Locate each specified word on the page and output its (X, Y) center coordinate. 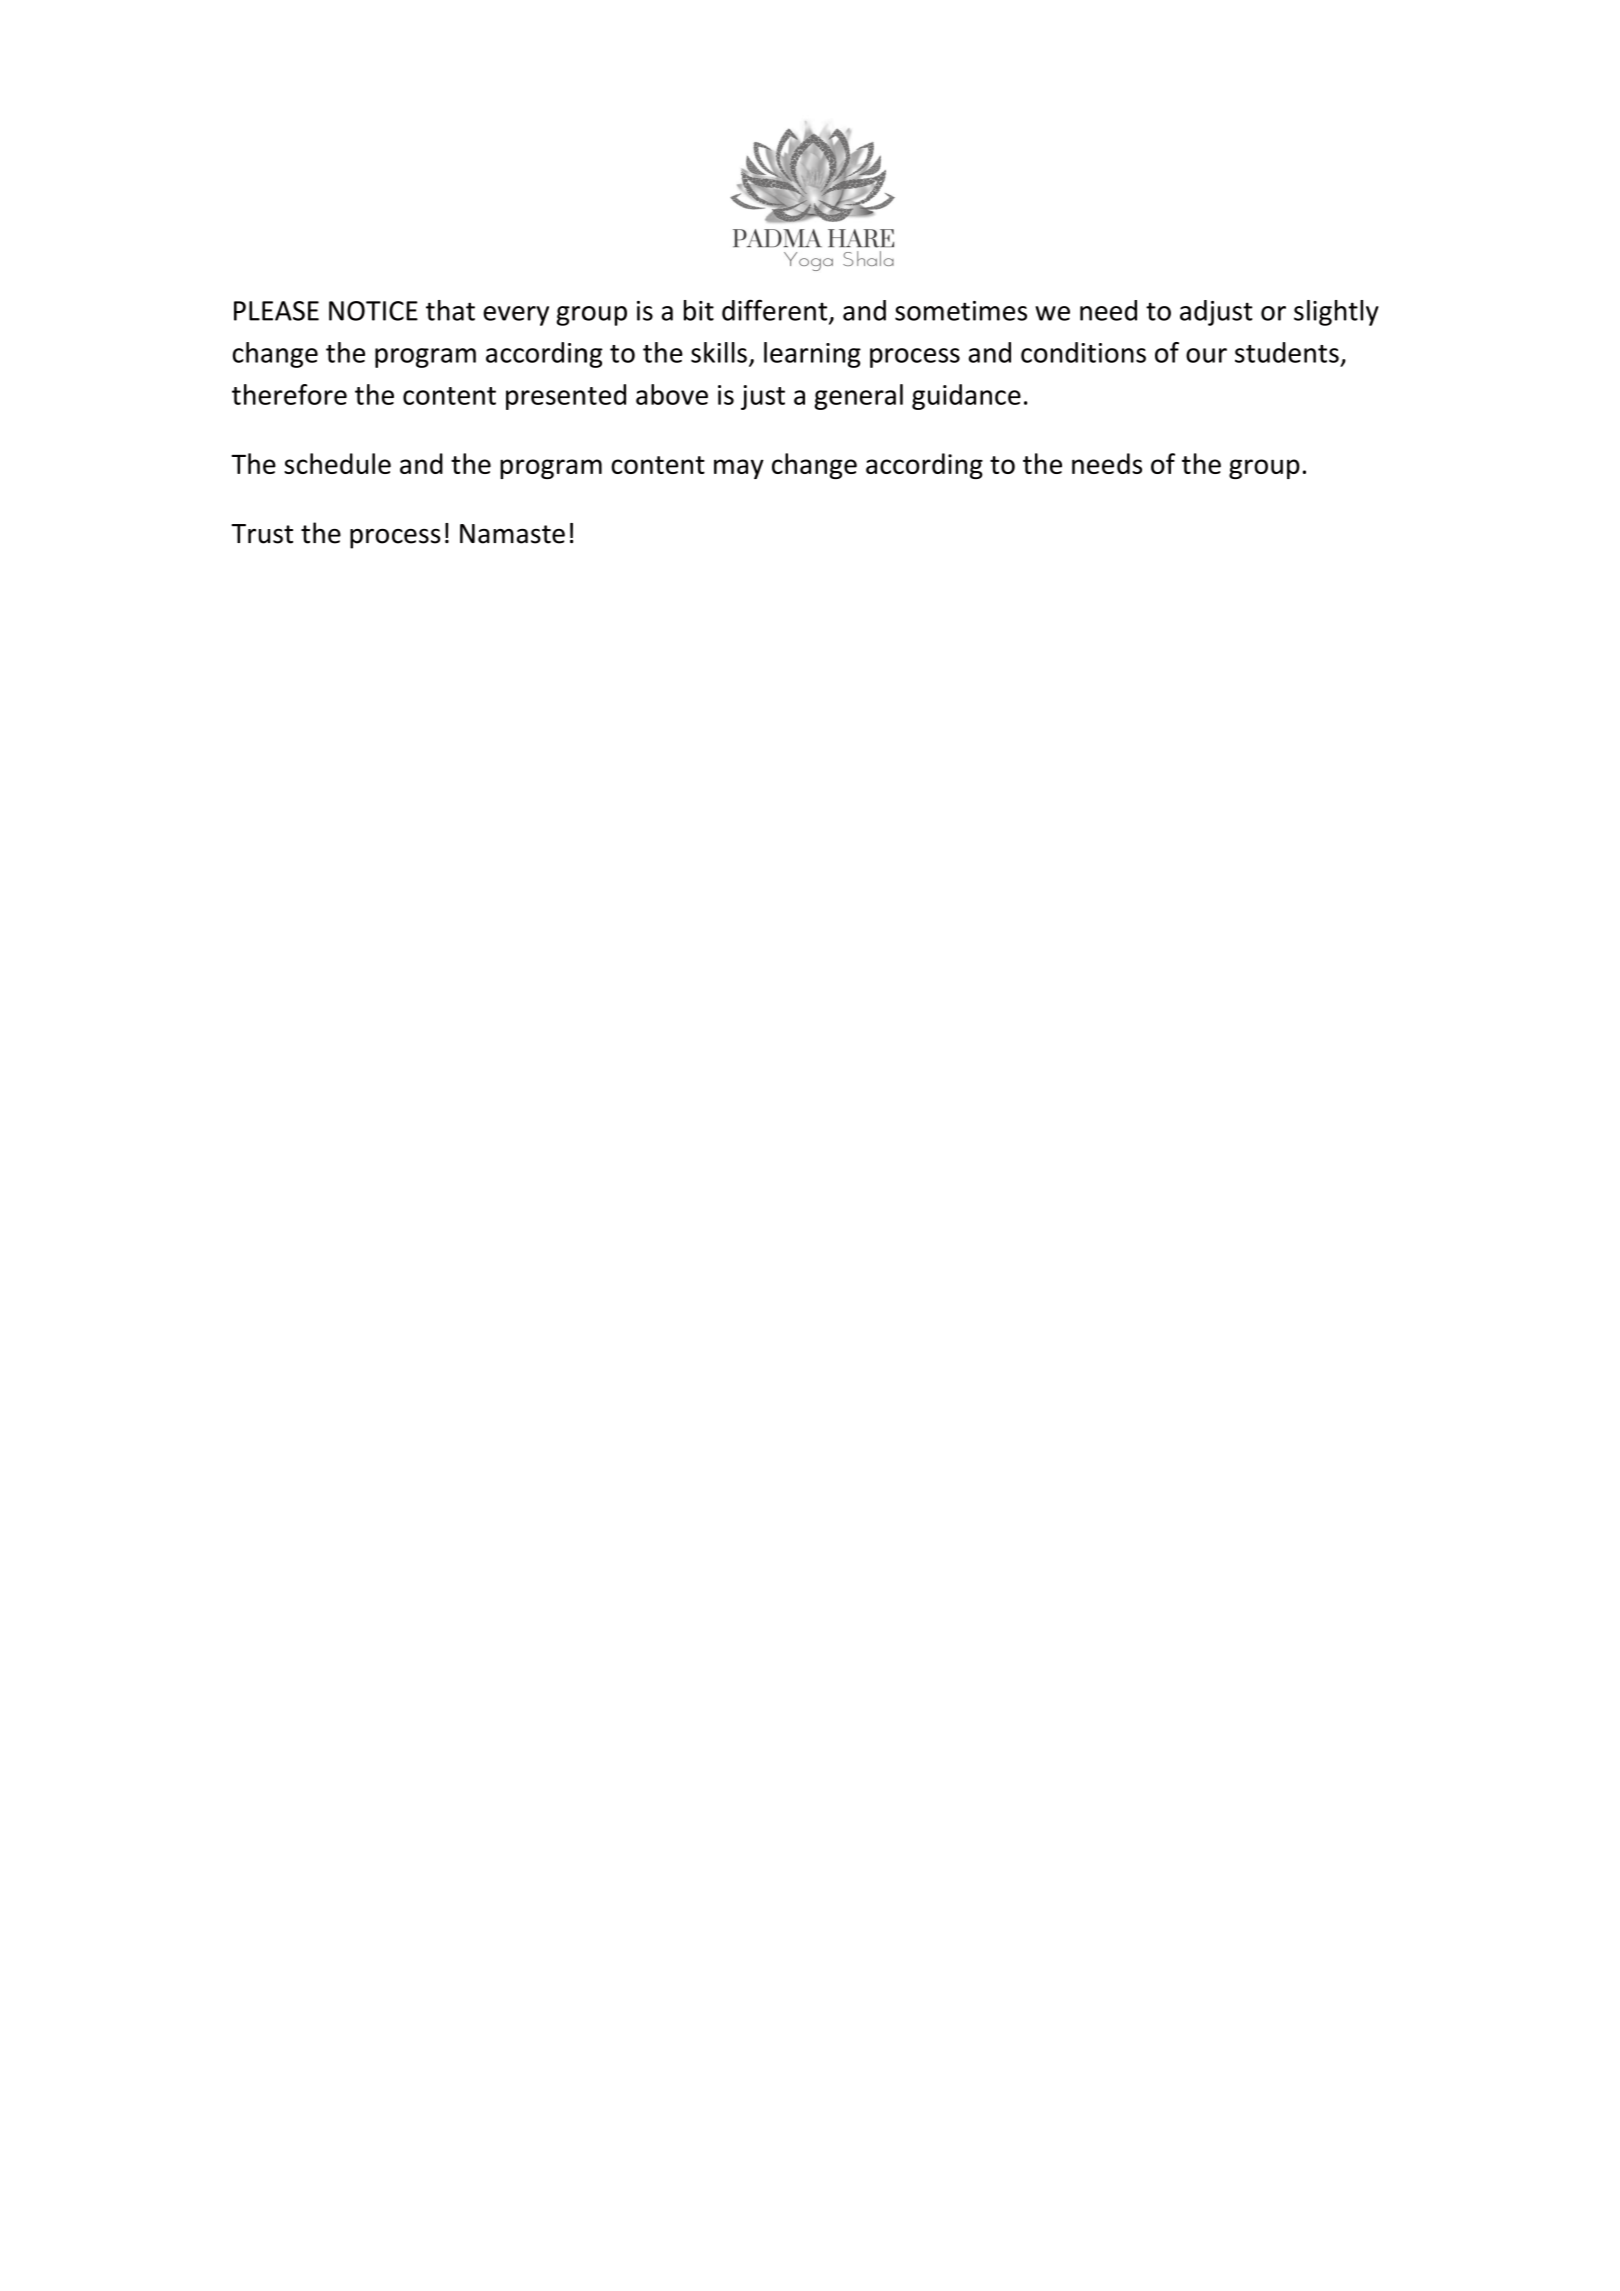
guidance (966, 397)
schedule (337, 463)
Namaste (512, 534)
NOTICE (373, 311)
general (858, 397)
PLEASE (276, 311)
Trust (262, 534)
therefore (289, 394)
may (739, 469)
